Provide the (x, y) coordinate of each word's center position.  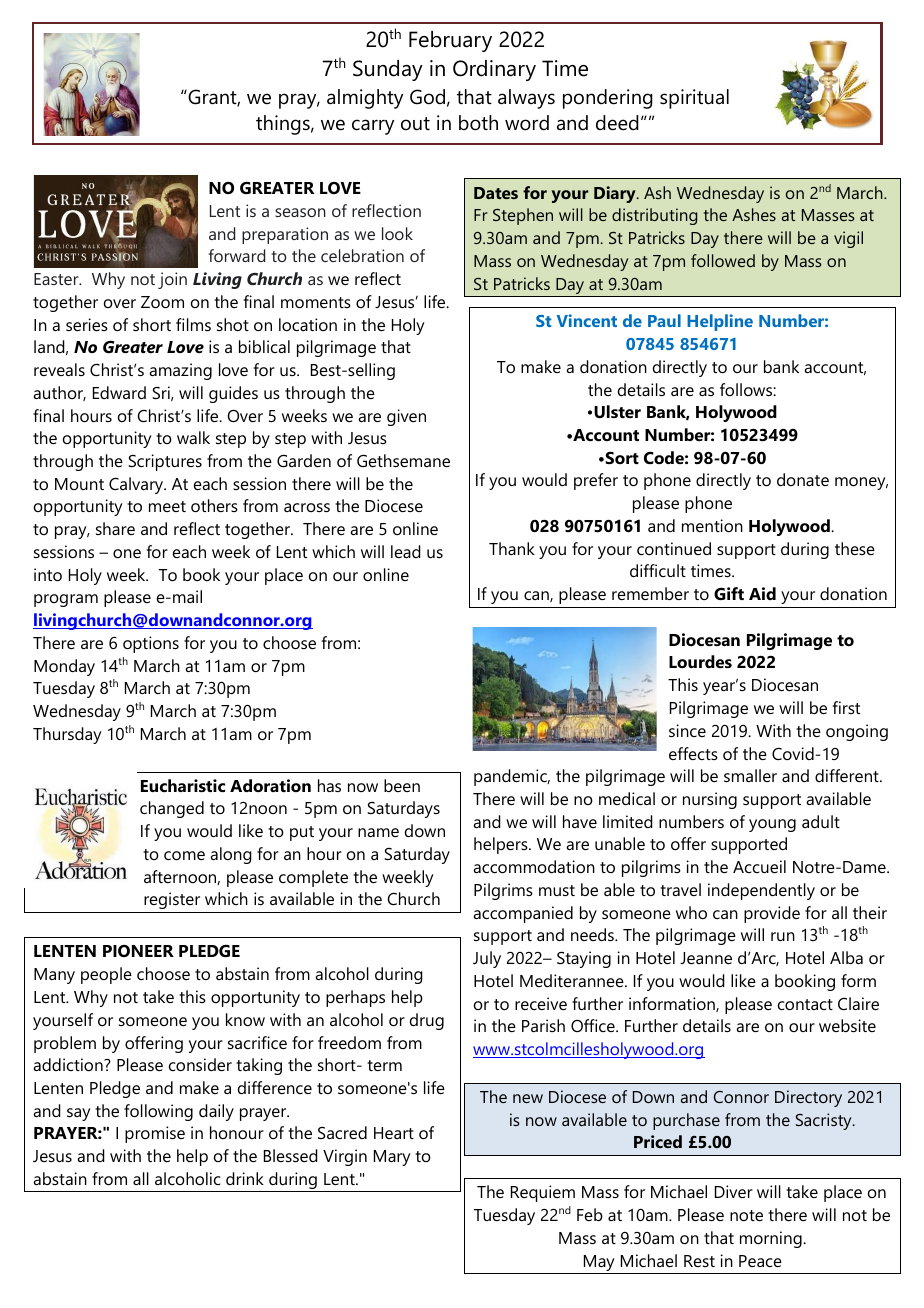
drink (245, 1178)
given (406, 417)
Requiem (543, 1193)
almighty (365, 99)
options (151, 644)
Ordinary (494, 70)
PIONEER (138, 951)
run (783, 936)
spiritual (694, 99)
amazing (180, 371)
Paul (664, 320)
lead (406, 551)
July (487, 959)
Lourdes (700, 661)
